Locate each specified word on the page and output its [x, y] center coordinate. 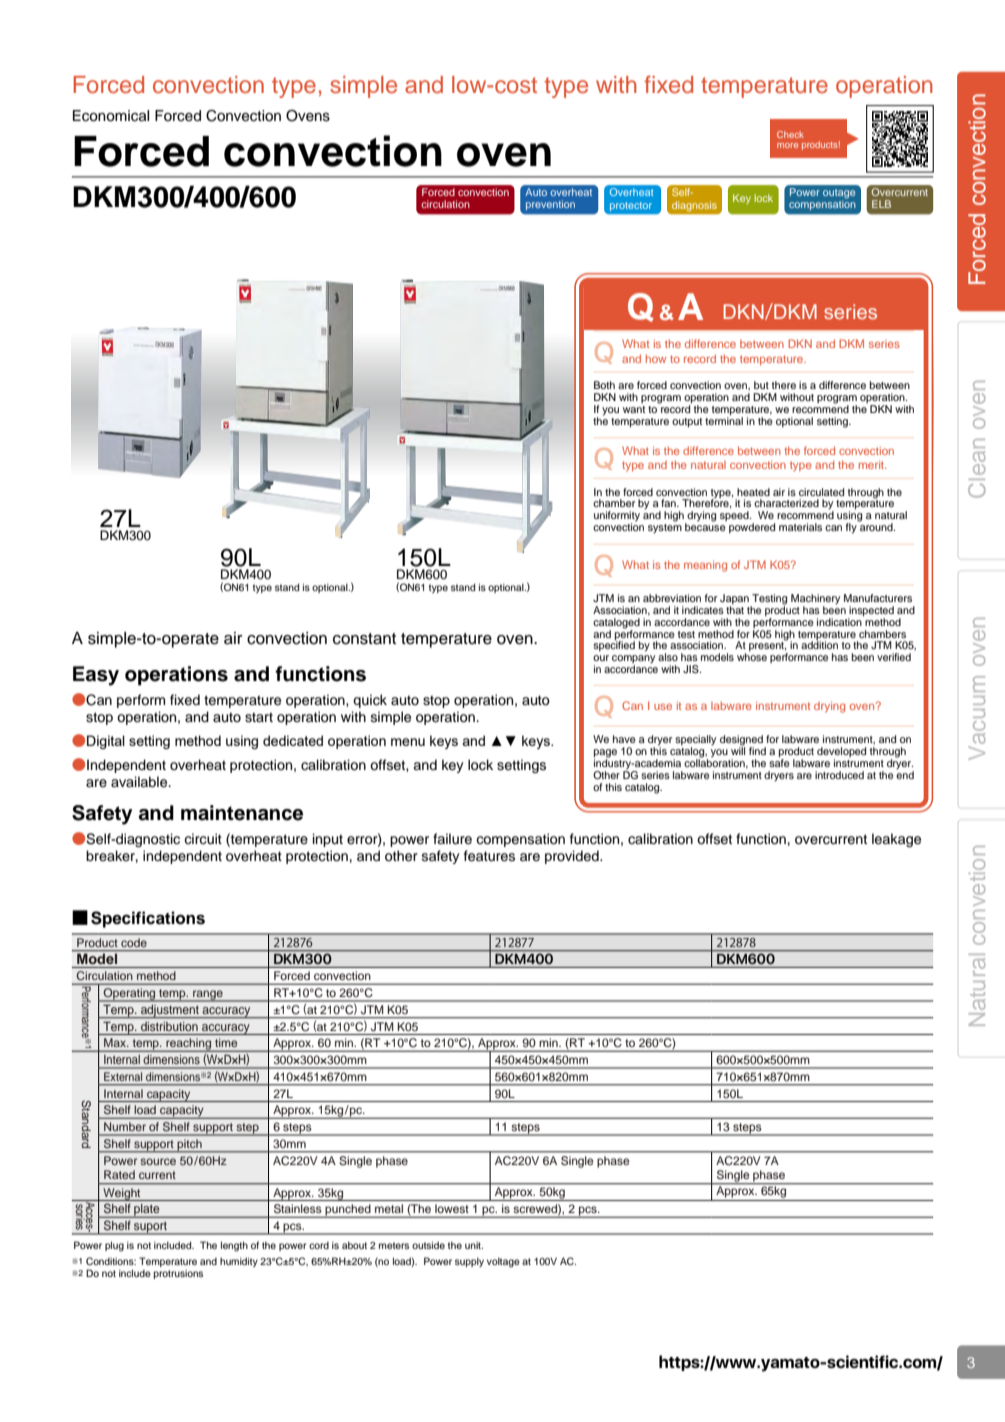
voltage [503, 1262]
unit [474, 1245]
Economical [111, 116]
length [234, 1246]
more [787, 145]
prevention [550, 205]
